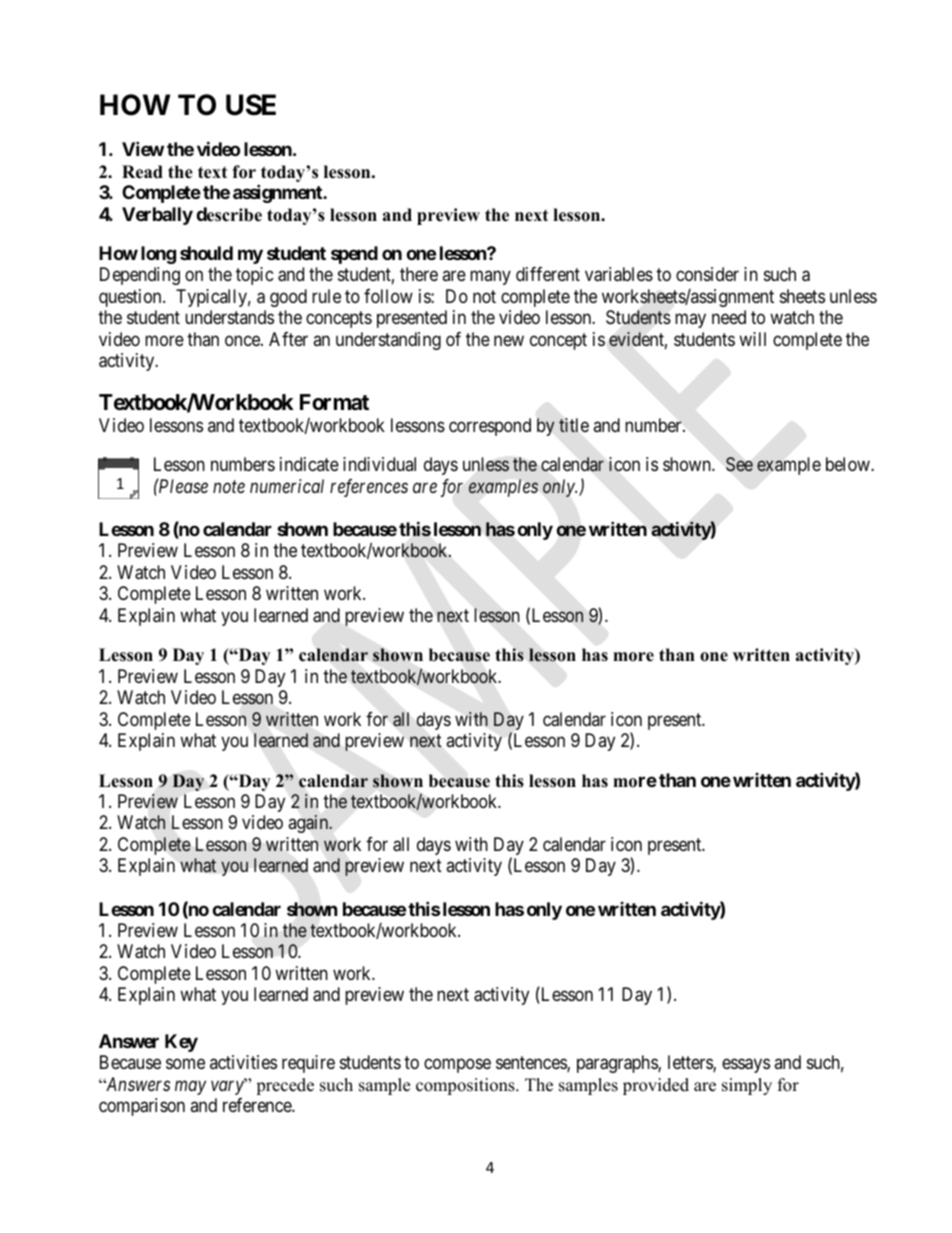 The height and width of the page is (1233, 952). What do you see at coordinates (310, 824) in the page?
I see `again` at bounding box center [310, 824].
